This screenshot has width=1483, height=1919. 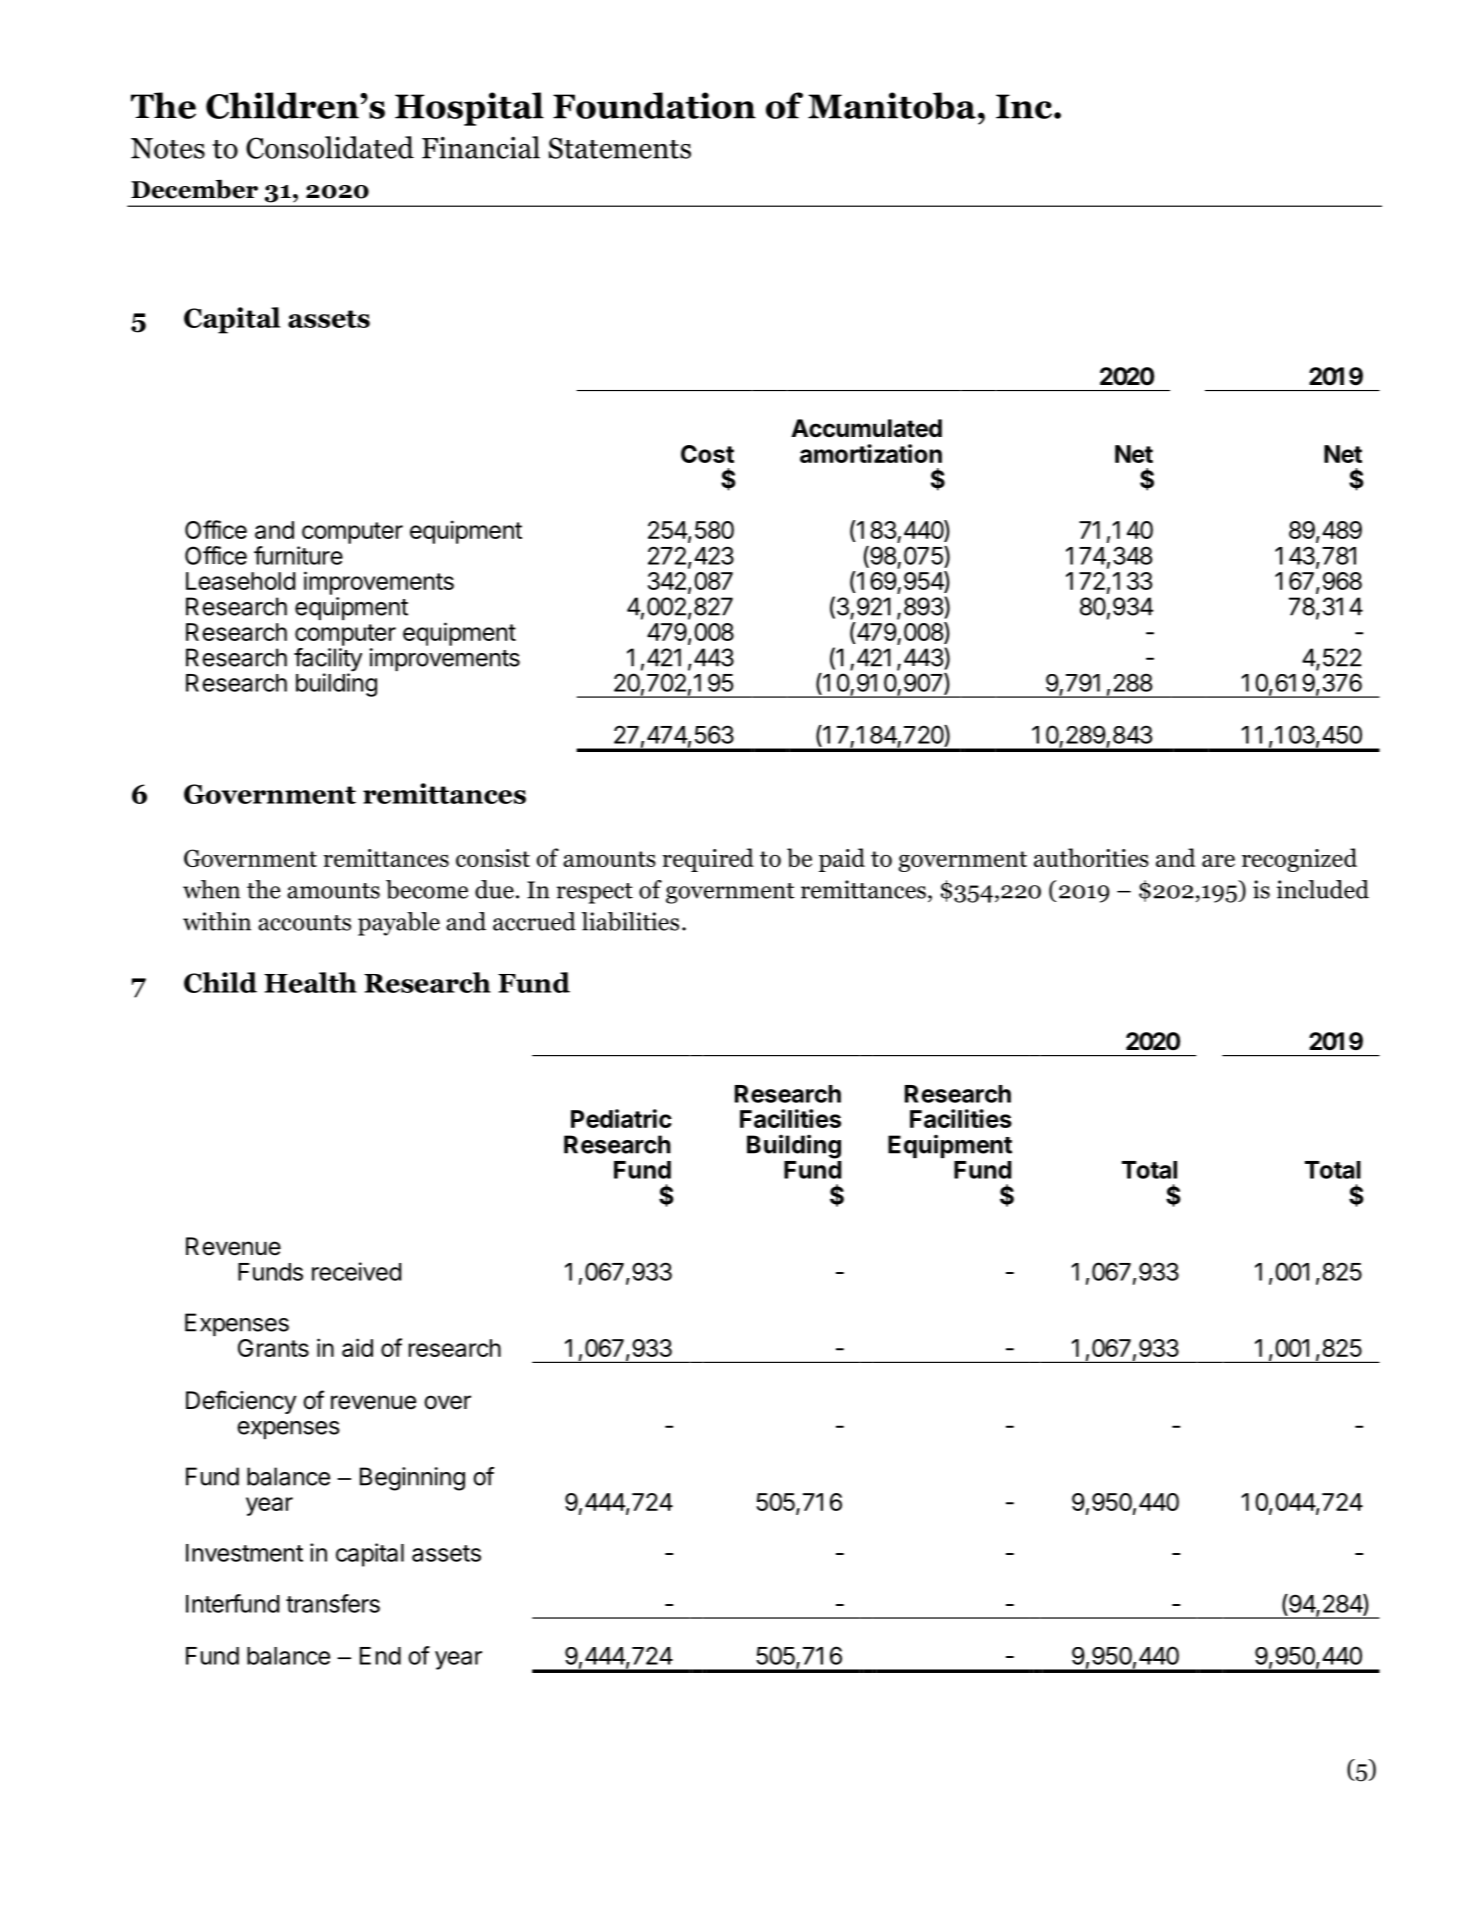 What do you see at coordinates (654, 105) in the screenshot?
I see `Foundation` at bounding box center [654, 105].
